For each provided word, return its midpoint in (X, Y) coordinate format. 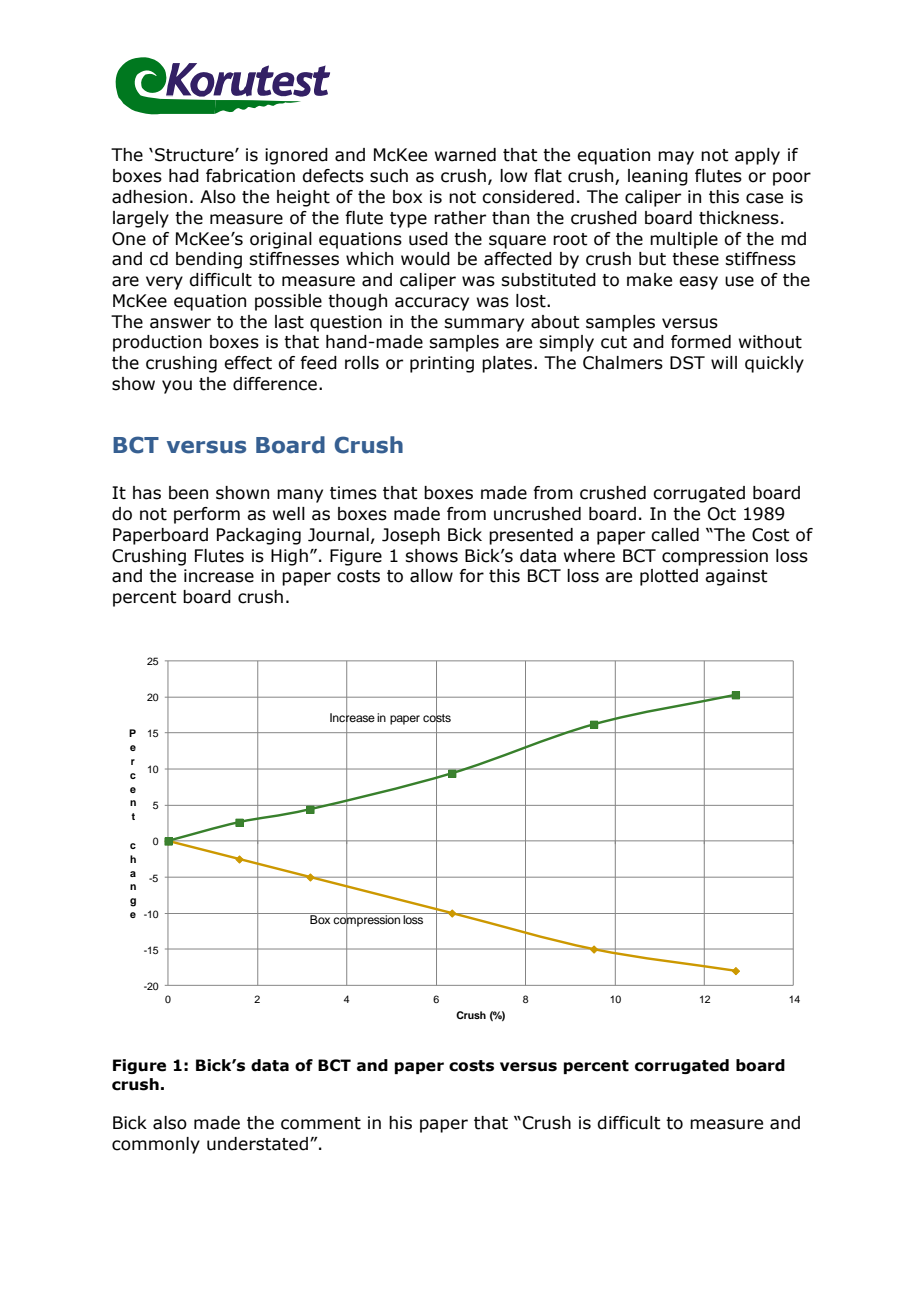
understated (257, 1144)
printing (442, 364)
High (289, 557)
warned (465, 155)
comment (321, 1123)
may (676, 158)
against (736, 577)
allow (431, 576)
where (589, 556)
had (184, 176)
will (724, 362)
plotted (669, 577)
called (675, 535)
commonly (156, 1145)
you (177, 387)
